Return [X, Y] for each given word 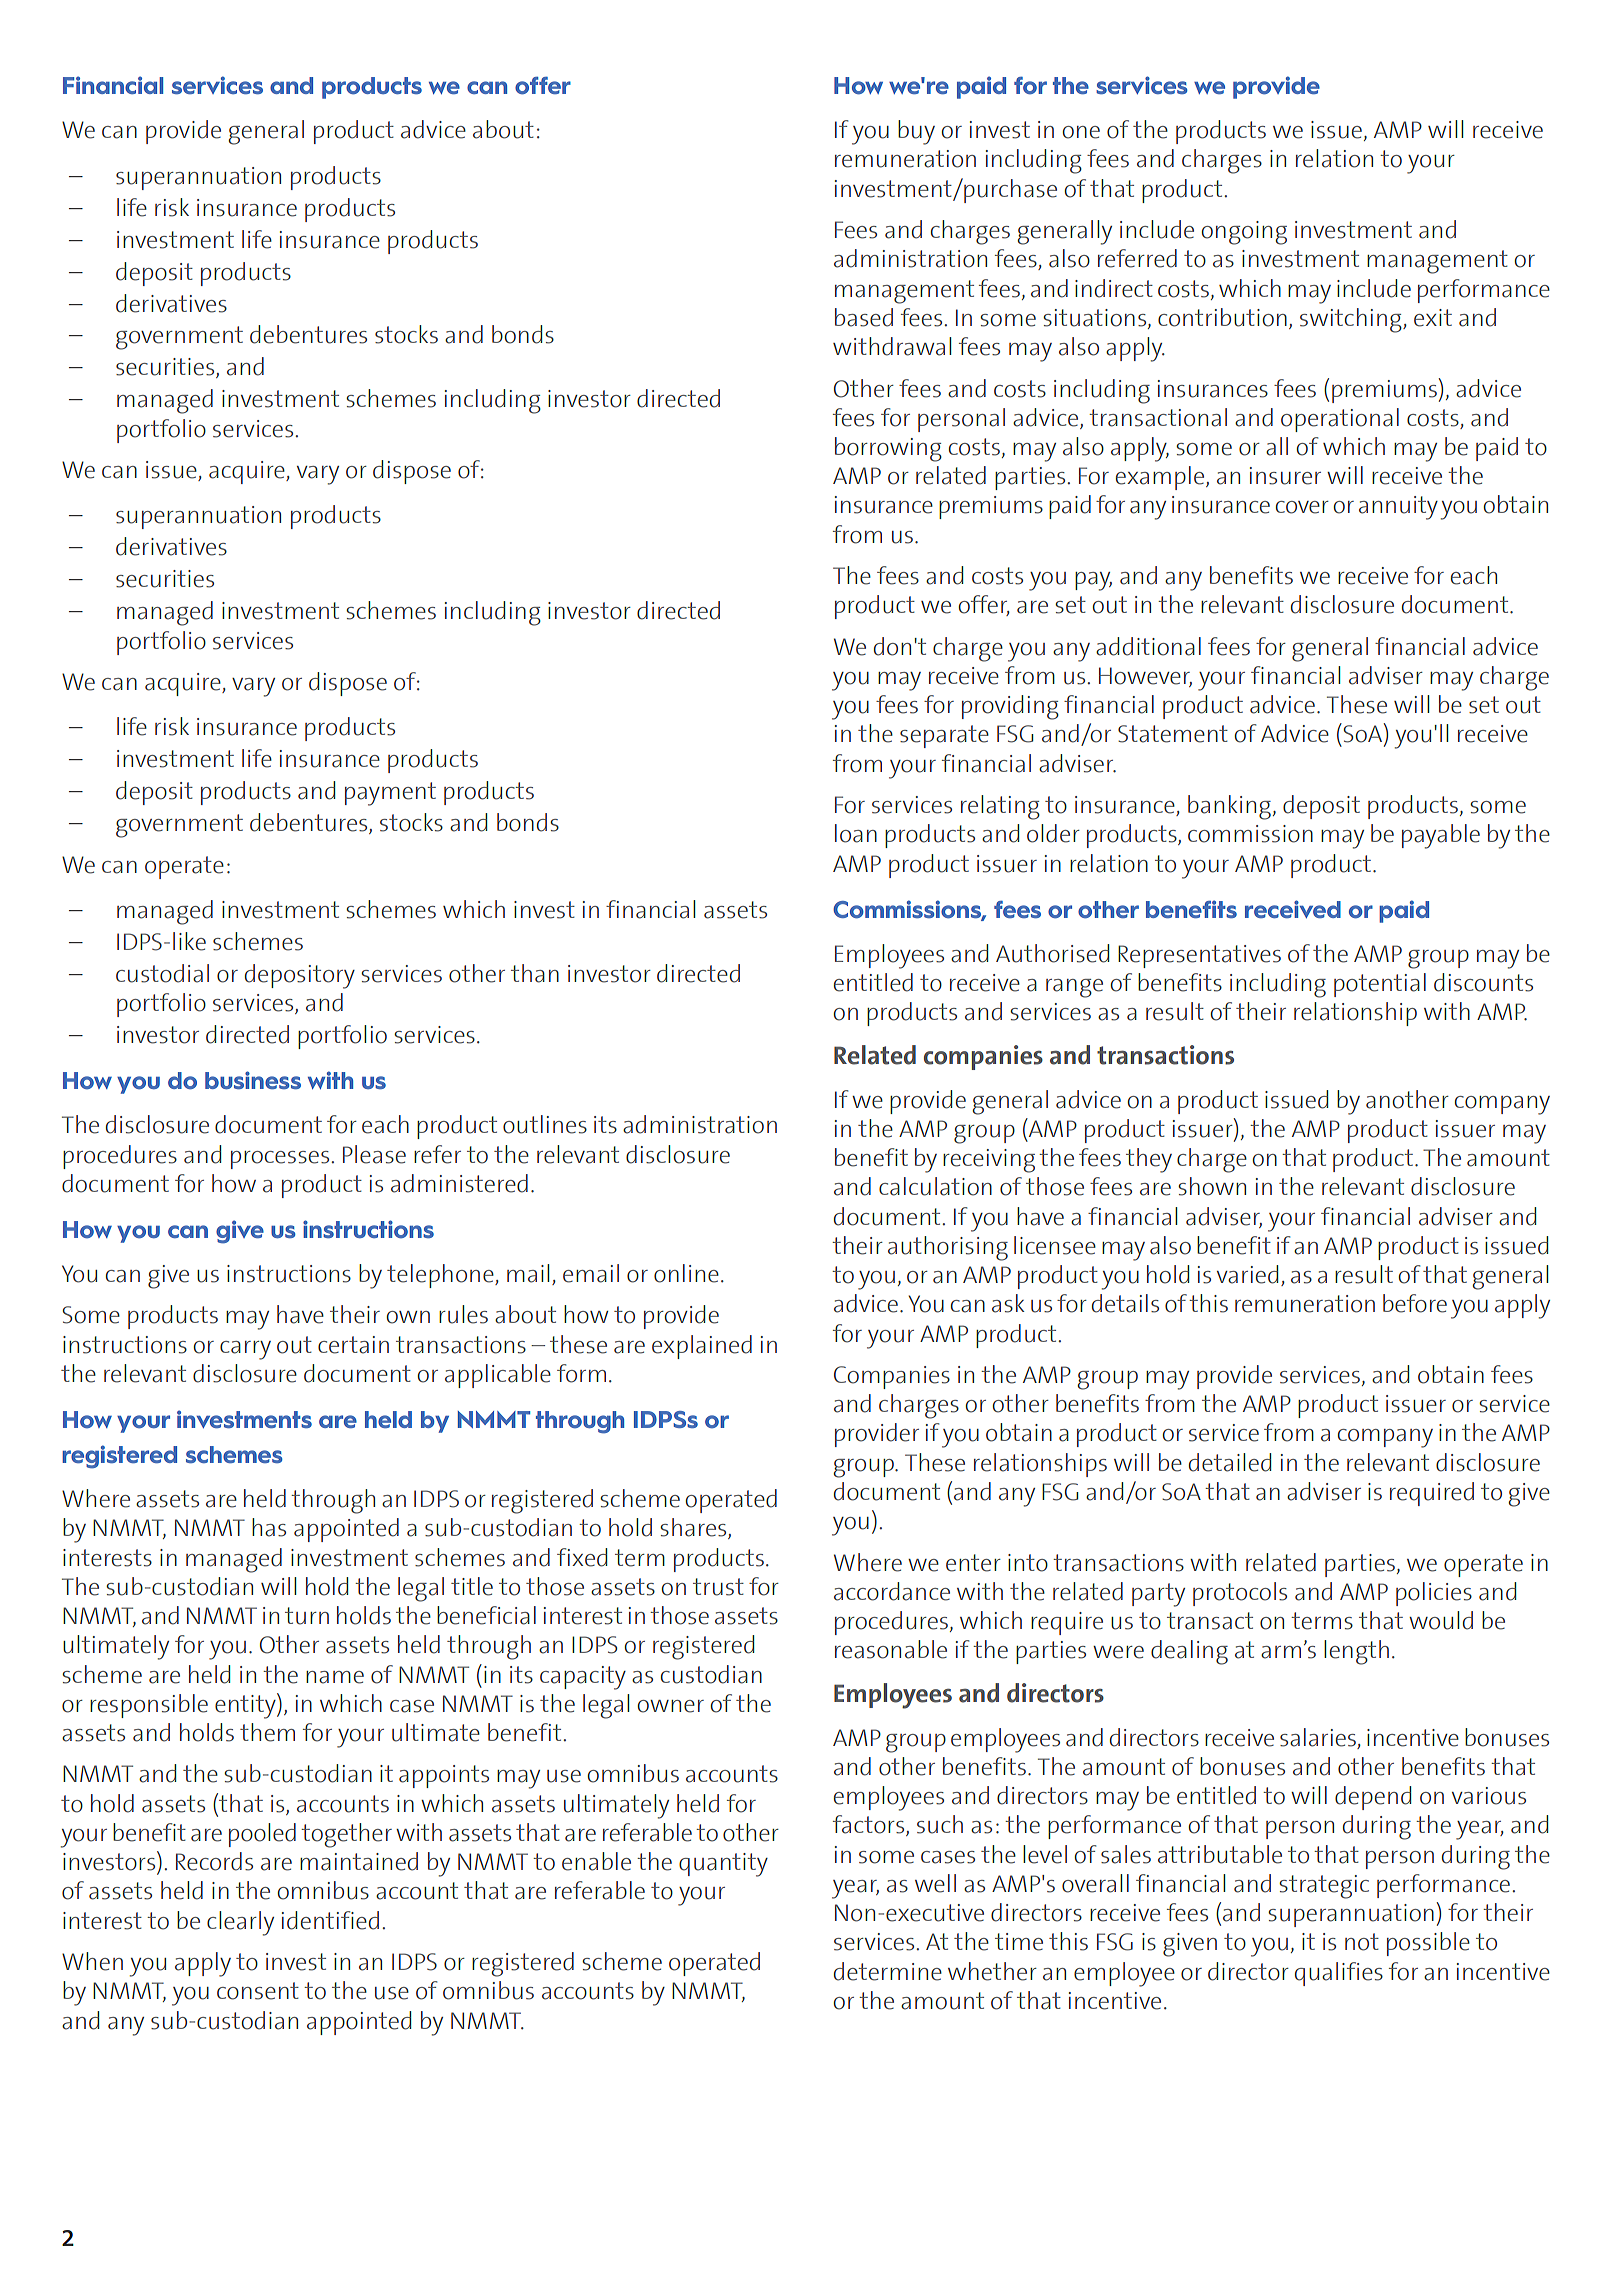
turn [307, 1616]
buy [916, 132]
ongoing [1244, 233]
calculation [935, 1186]
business [253, 1080]
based [864, 317]
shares [694, 1528]
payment [390, 794]
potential [1380, 985]
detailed [1230, 1462]
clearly [240, 1923]
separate [944, 736]
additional [1148, 646]
